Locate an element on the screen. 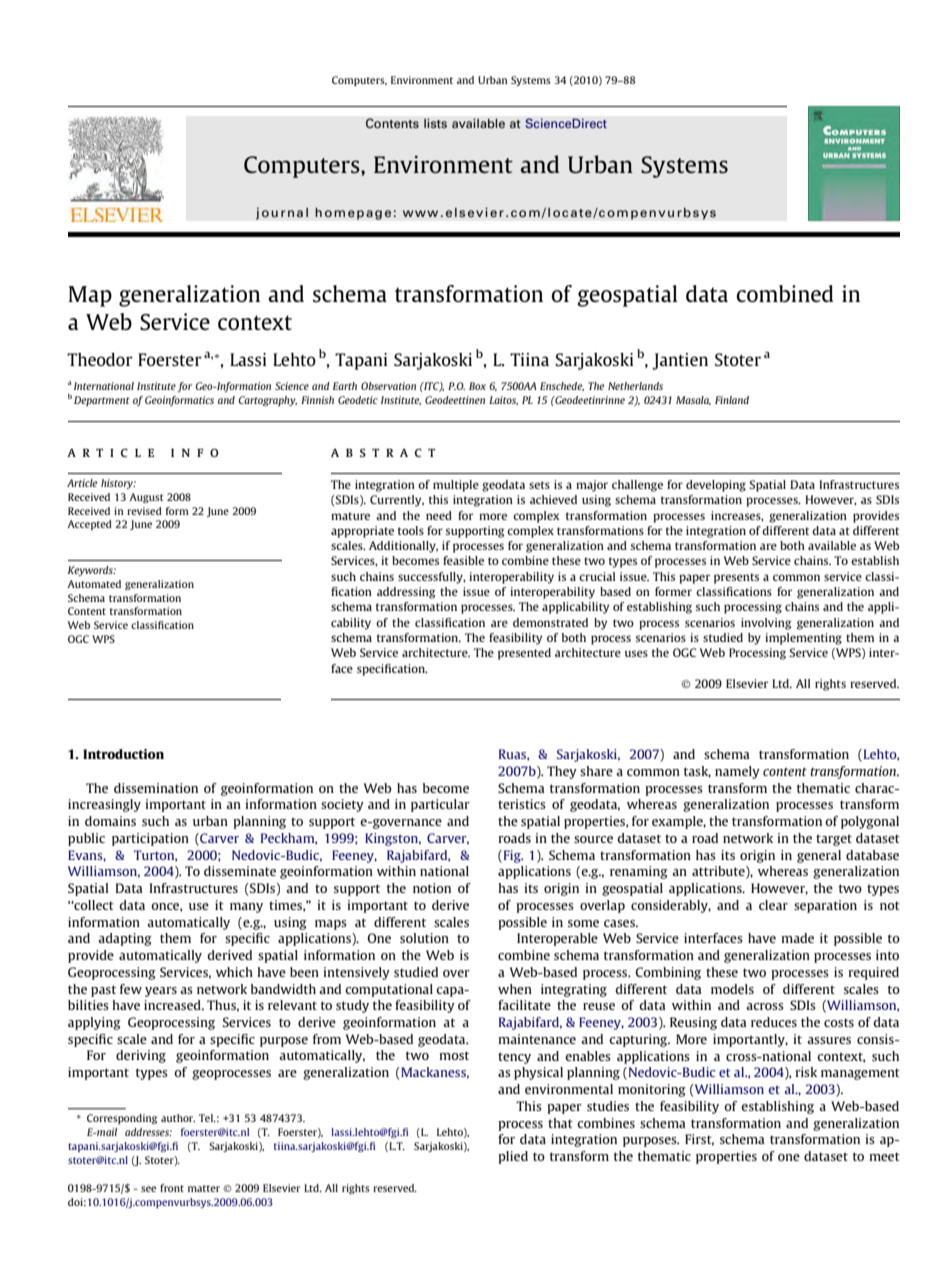 The width and height of the screenshot is (952, 1270). participation is located at coordinates (150, 839).
